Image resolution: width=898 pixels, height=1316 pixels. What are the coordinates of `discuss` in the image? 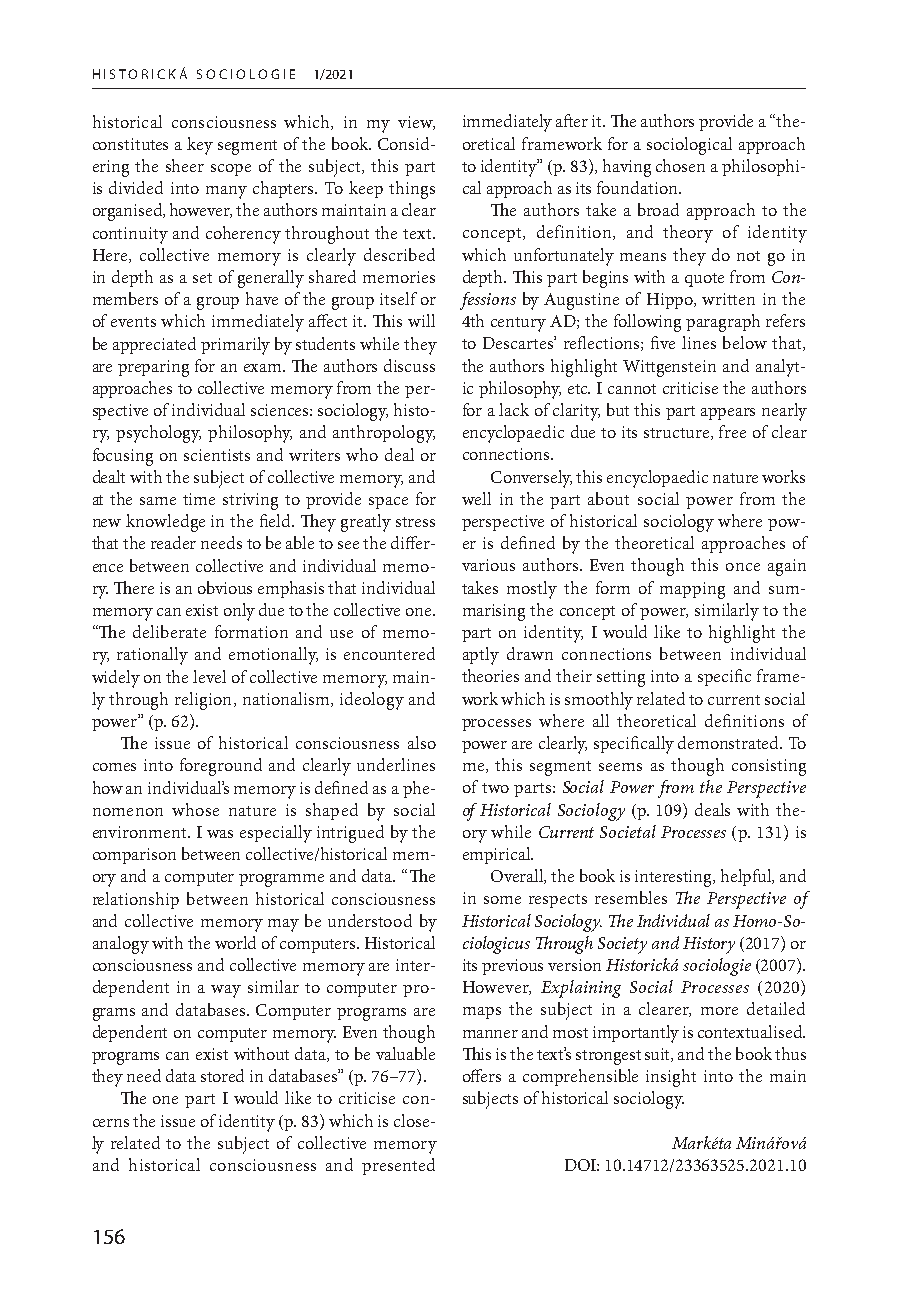 It's located at (409, 365).
